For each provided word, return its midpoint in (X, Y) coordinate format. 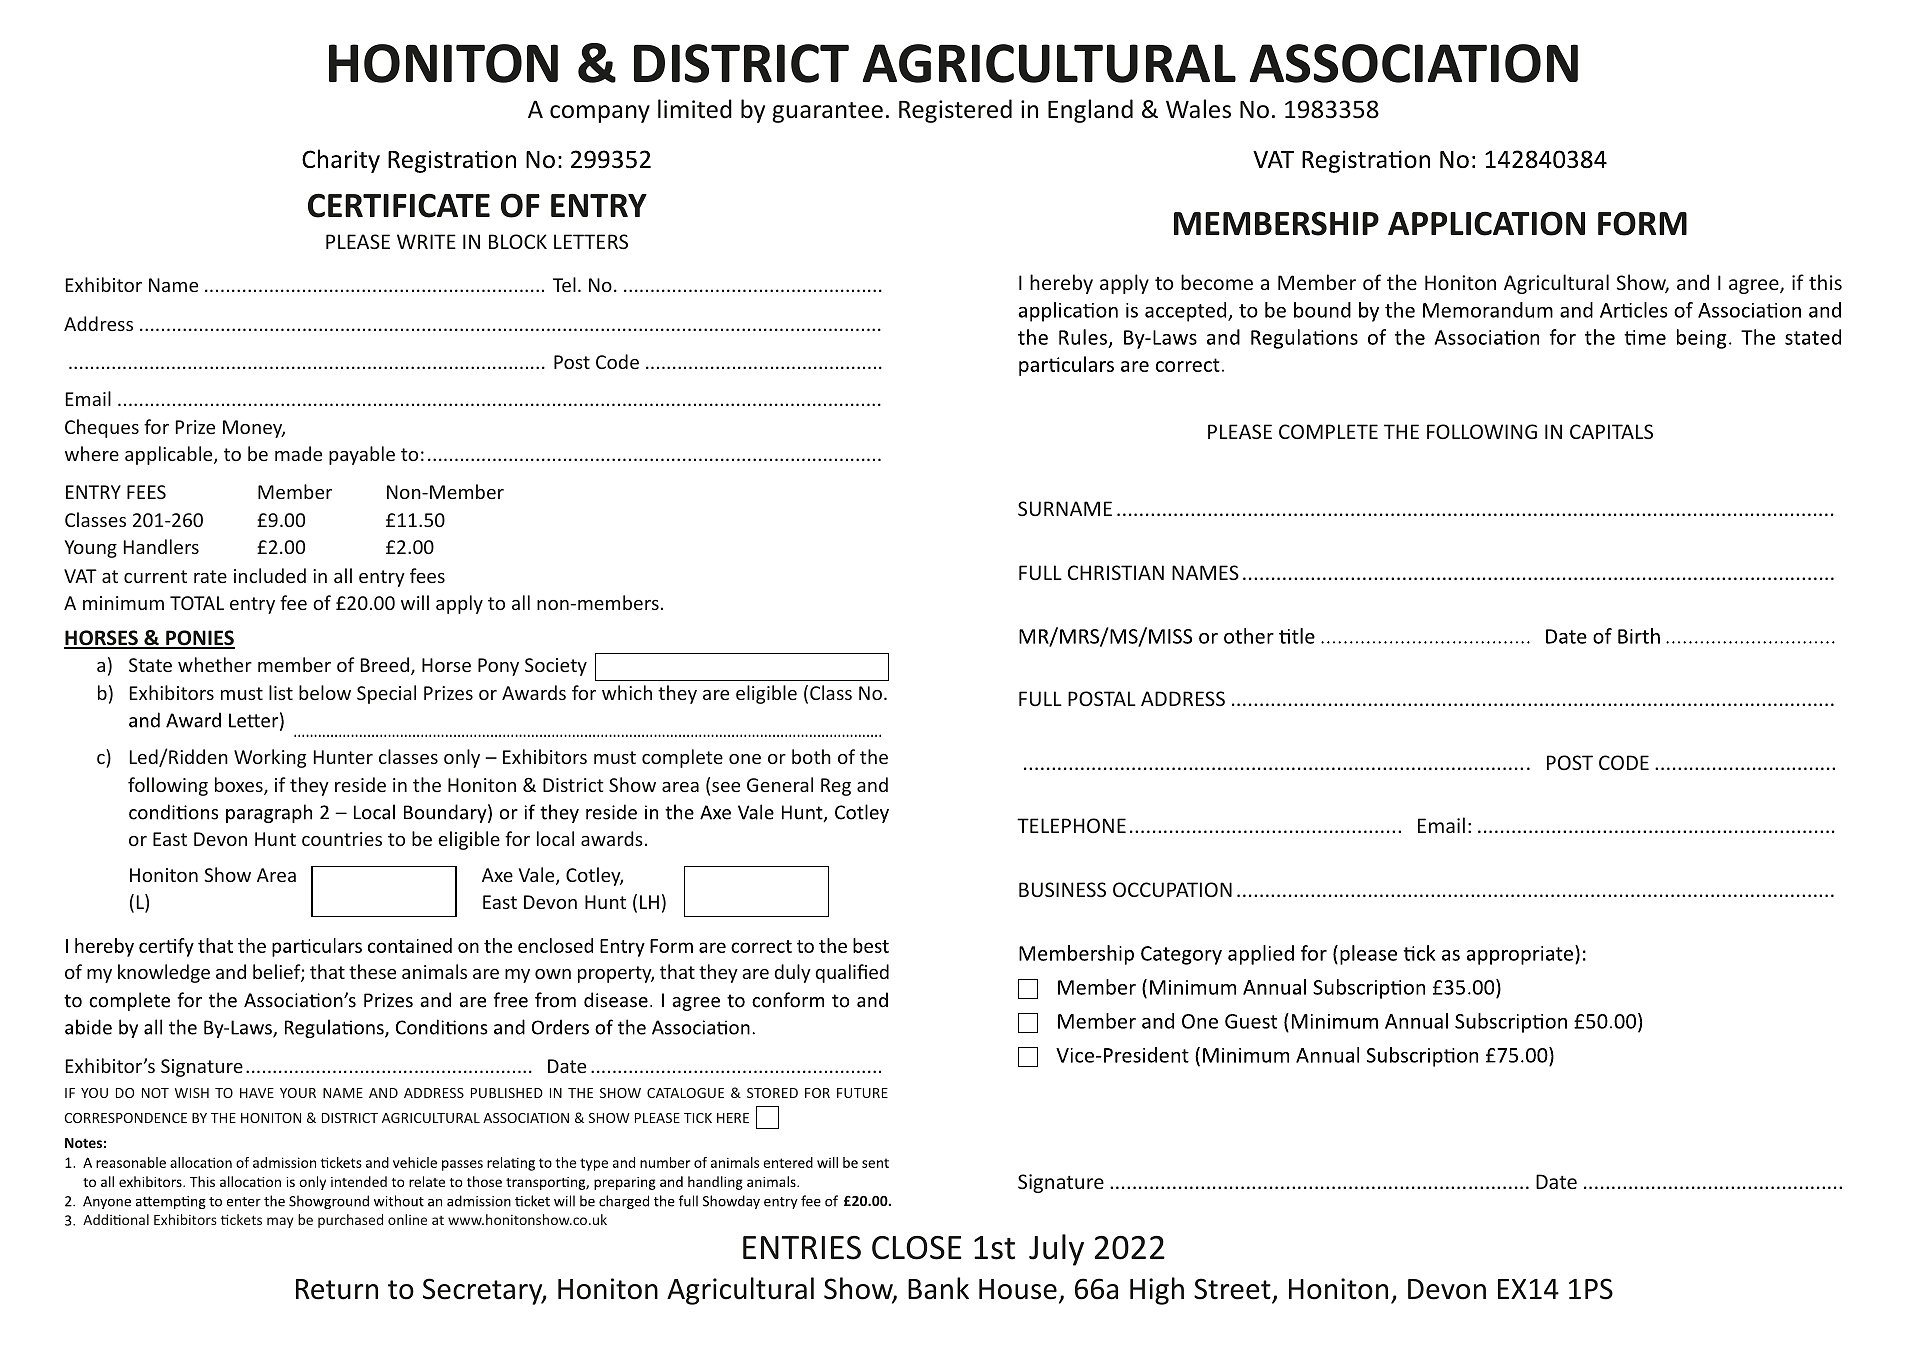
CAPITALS (1611, 431)
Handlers (161, 546)
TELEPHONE (1071, 825)
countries (342, 839)
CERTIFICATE (399, 205)
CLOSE (917, 1248)
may (280, 1222)
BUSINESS (1062, 889)
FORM (1642, 223)
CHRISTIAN (1116, 572)
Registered (955, 111)
